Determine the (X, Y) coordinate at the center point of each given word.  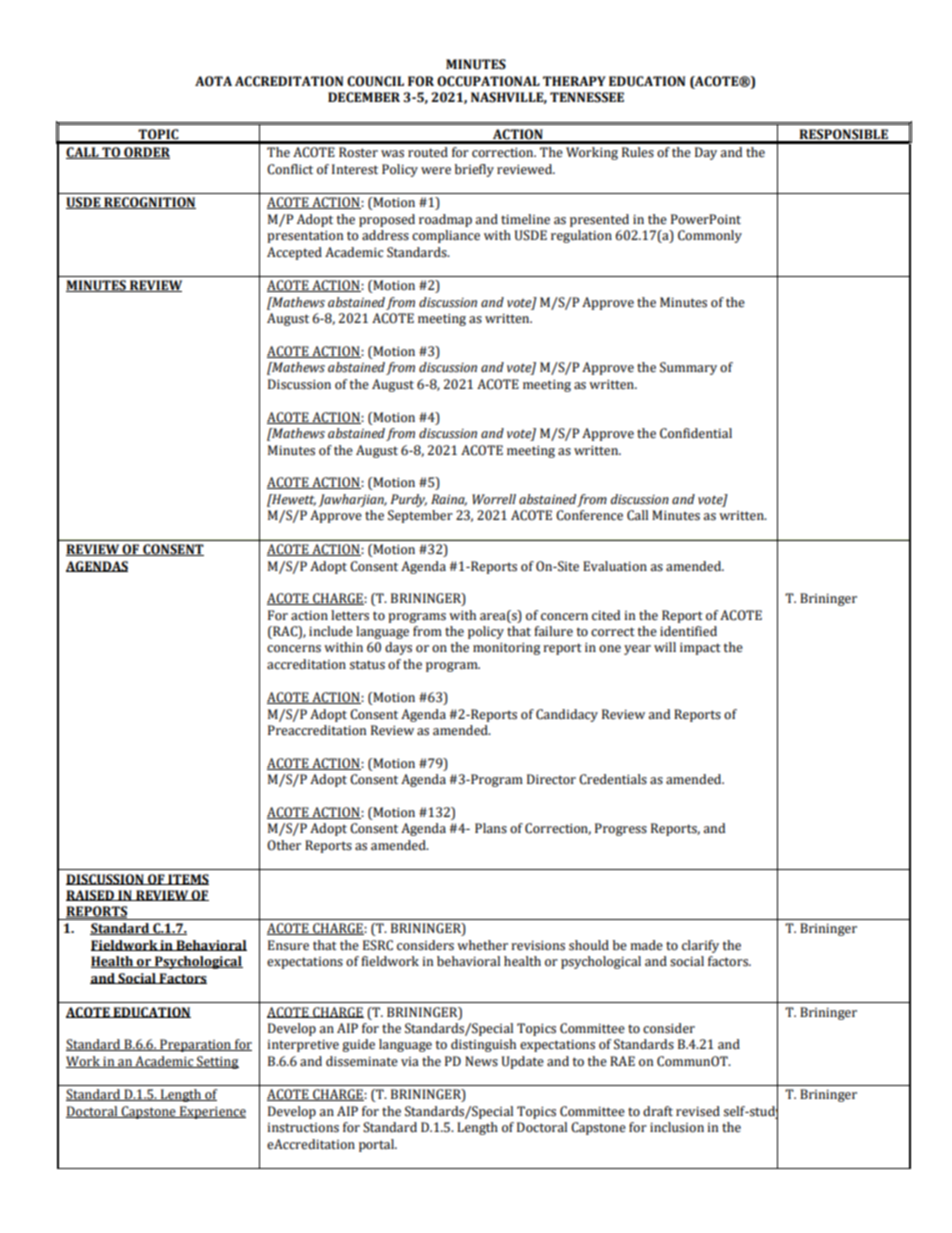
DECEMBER (364, 97)
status (367, 665)
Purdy (409, 500)
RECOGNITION (149, 203)
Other (284, 845)
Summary (688, 368)
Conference (589, 515)
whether (482, 945)
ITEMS (187, 879)
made (646, 945)
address (385, 235)
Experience (212, 1112)
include (331, 631)
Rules (638, 152)
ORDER (146, 153)
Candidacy (567, 715)
